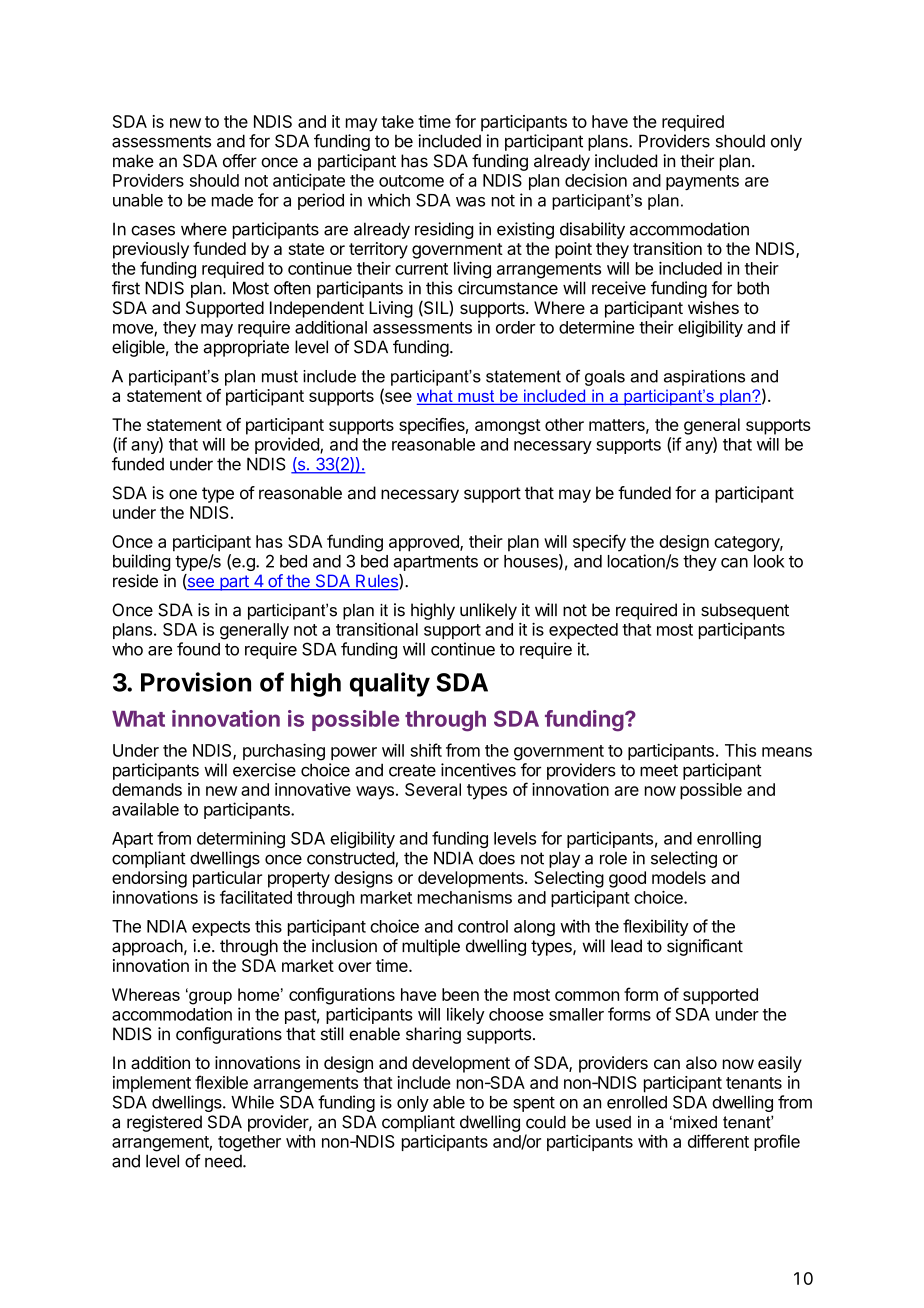 This screenshot has width=924, height=1308. I want to click on amongst, so click(508, 427).
